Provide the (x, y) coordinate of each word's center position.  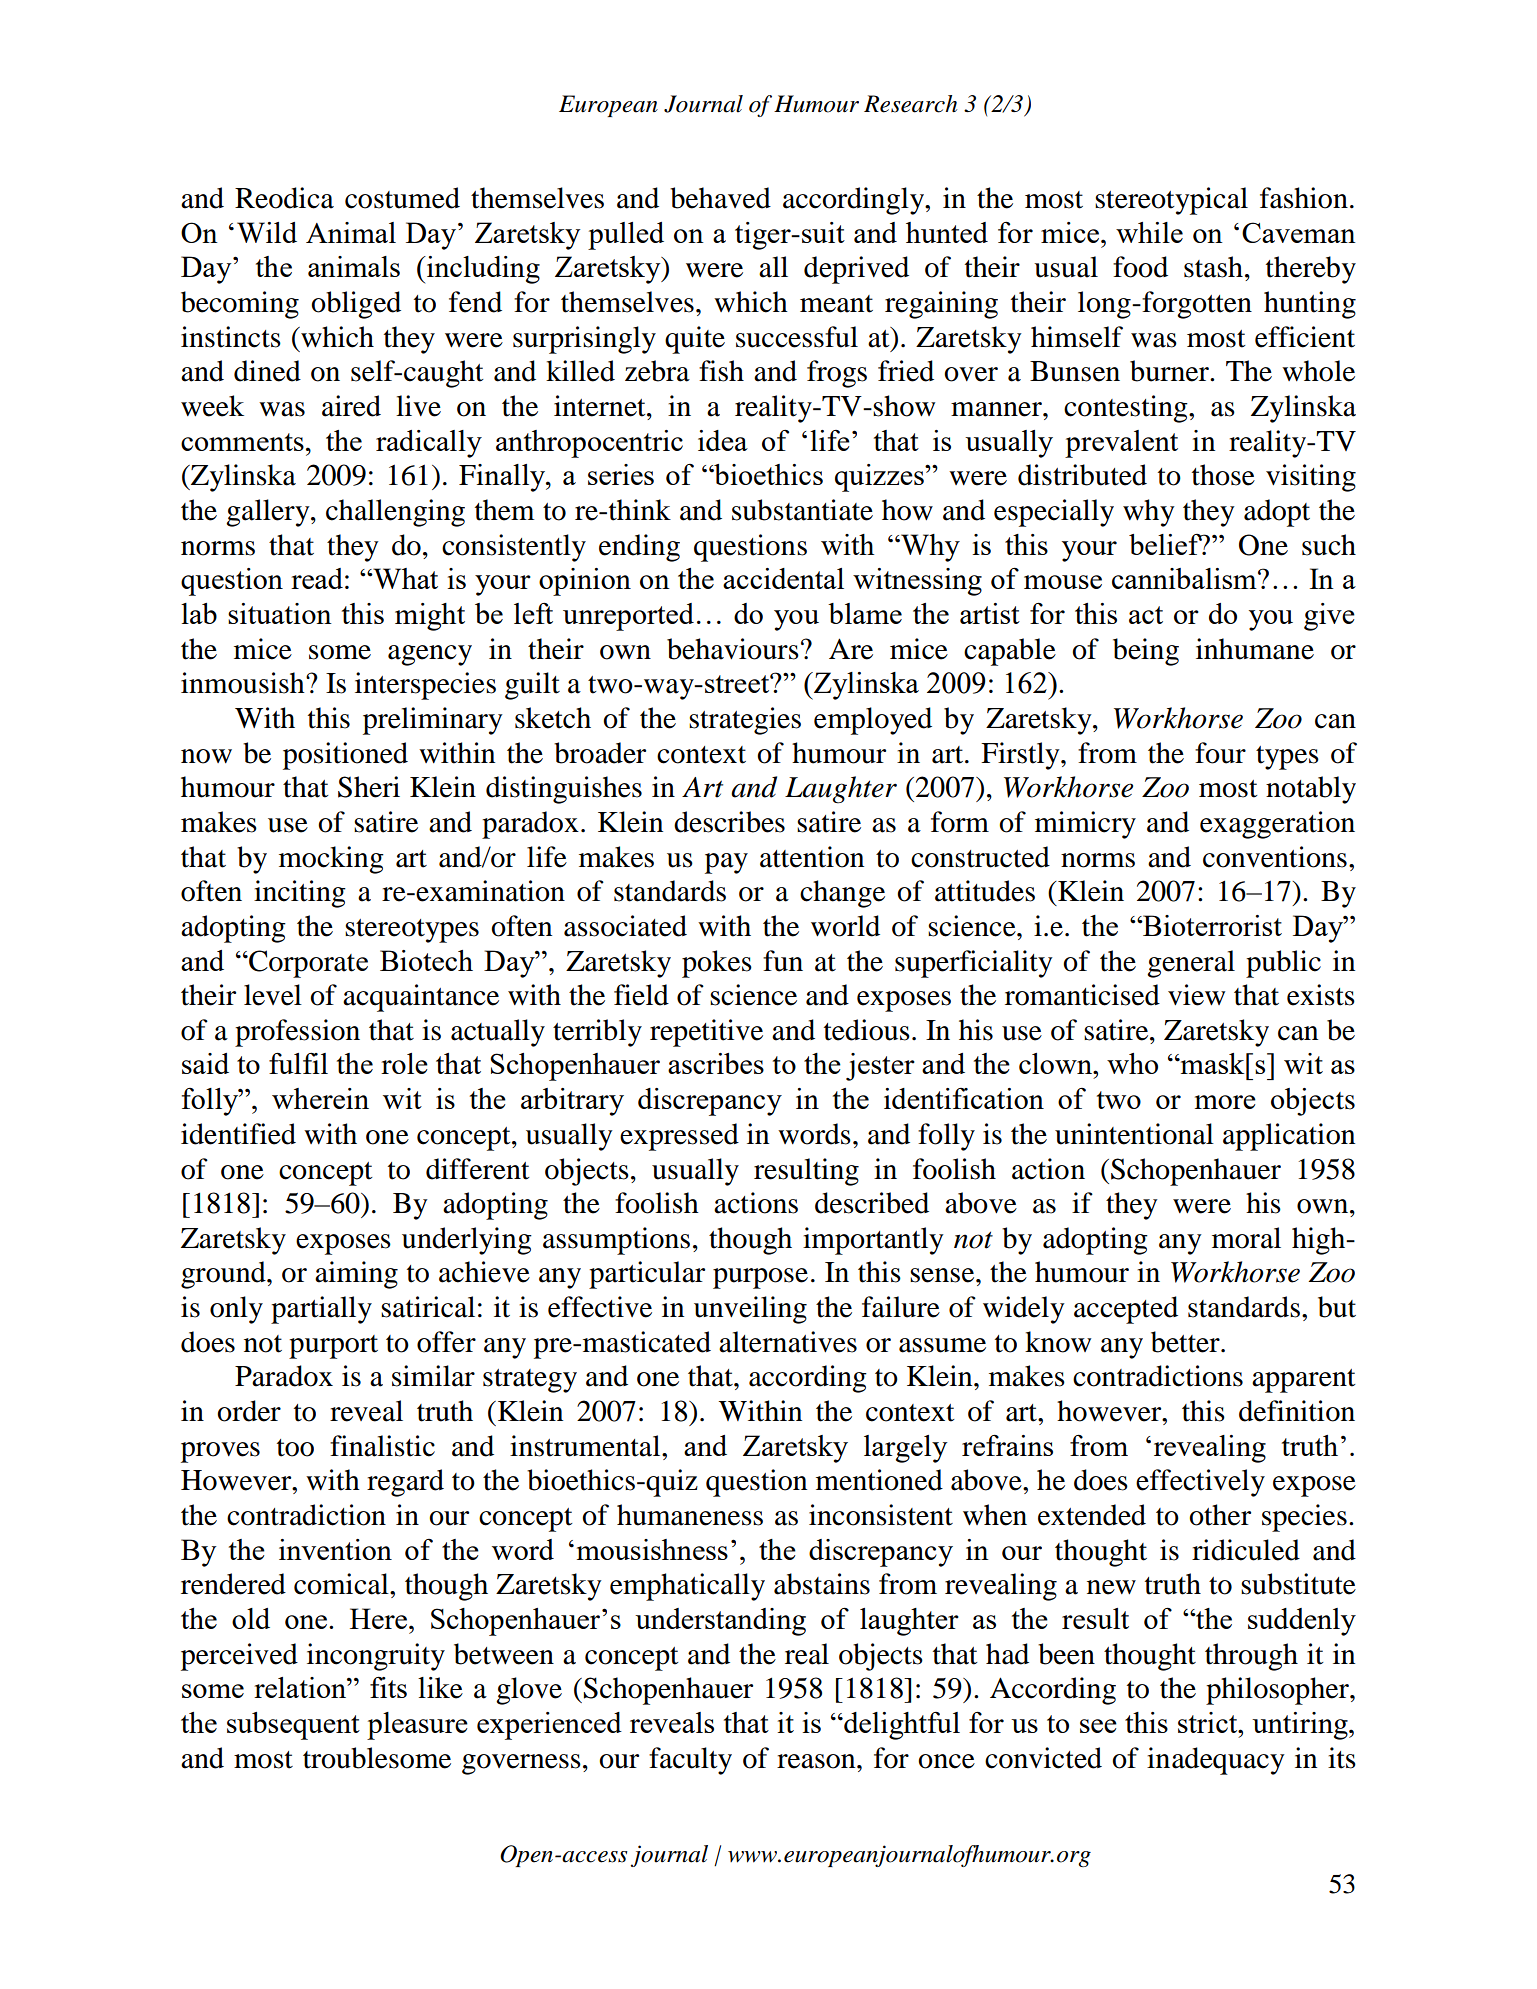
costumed (402, 198)
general (1191, 964)
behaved (720, 198)
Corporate (307, 964)
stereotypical (1171, 201)
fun (783, 961)
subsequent (293, 1726)
